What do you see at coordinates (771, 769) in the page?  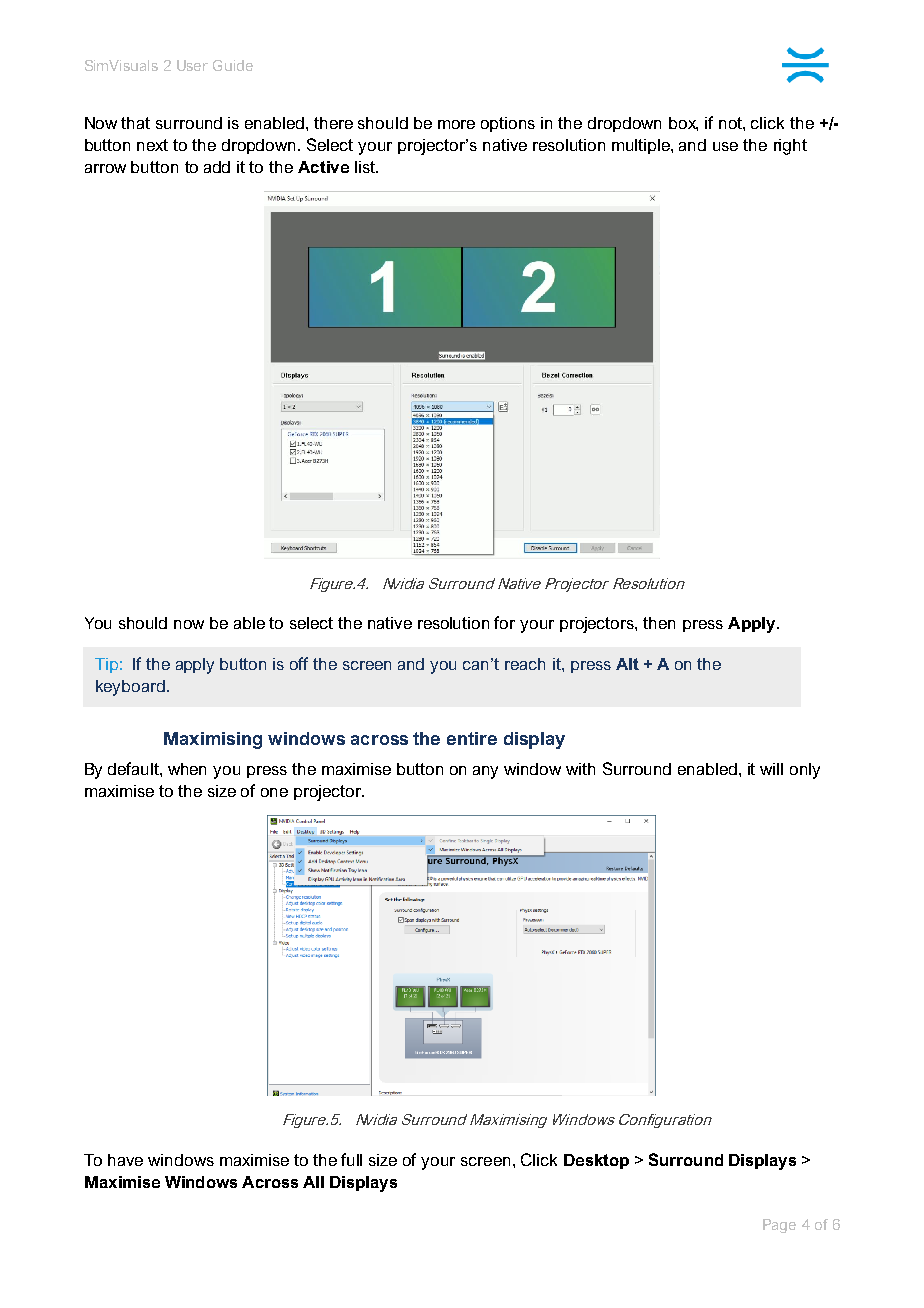 I see `will` at bounding box center [771, 769].
